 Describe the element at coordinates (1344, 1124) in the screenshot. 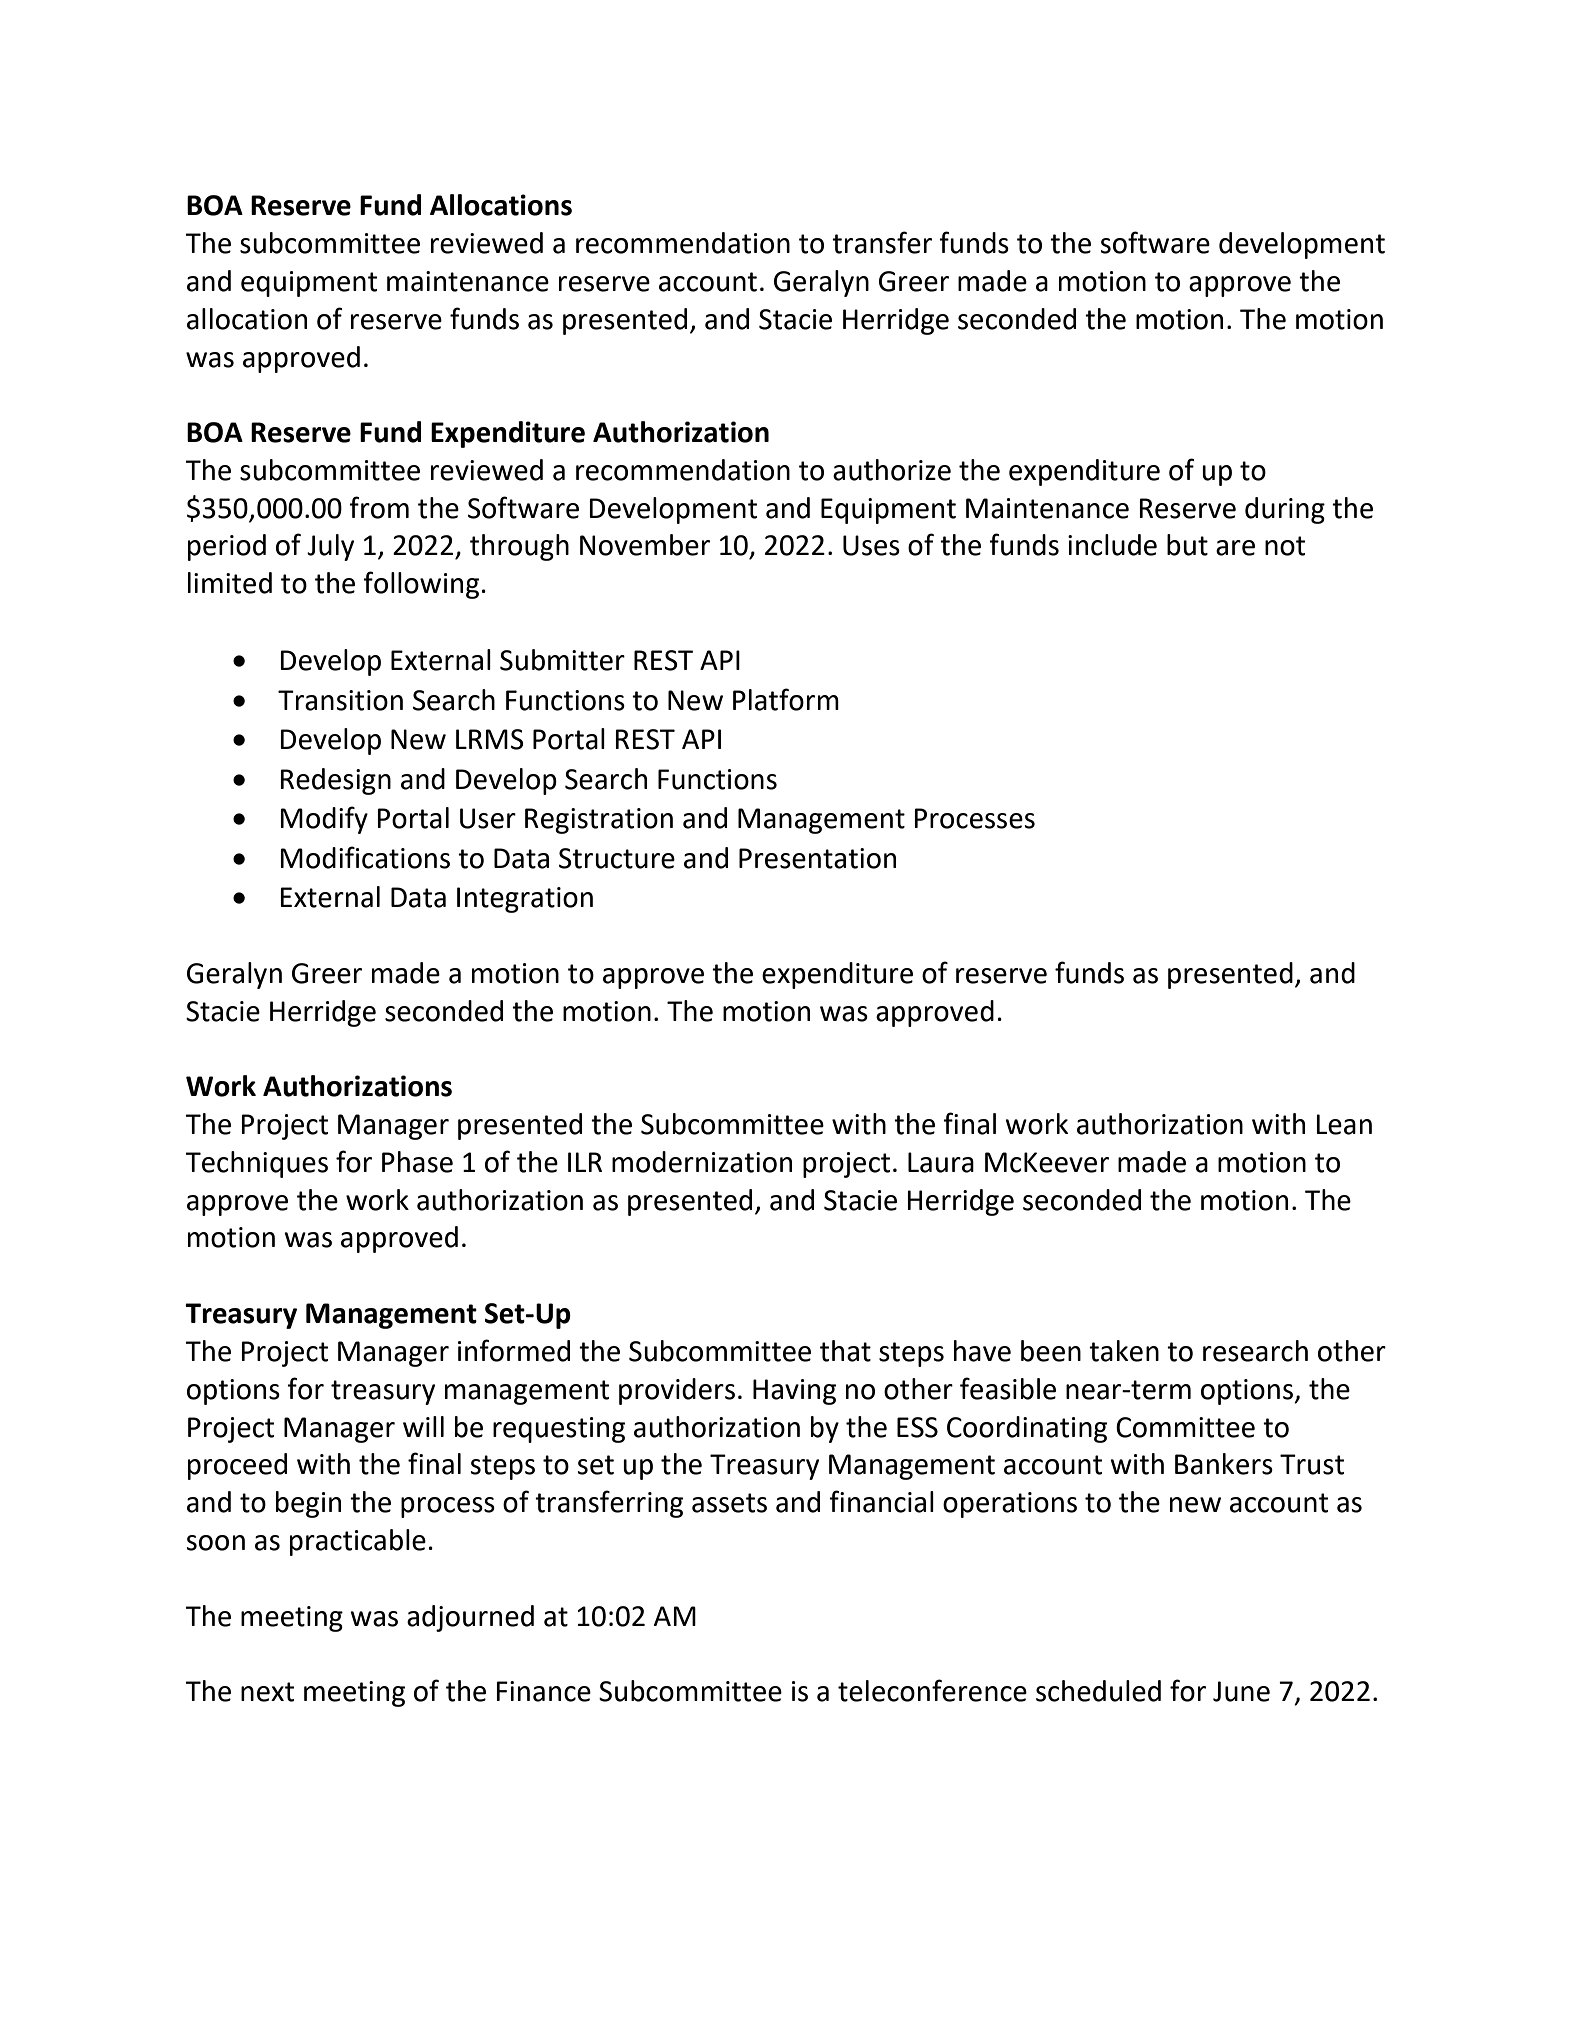

I see `Lean` at that location.
